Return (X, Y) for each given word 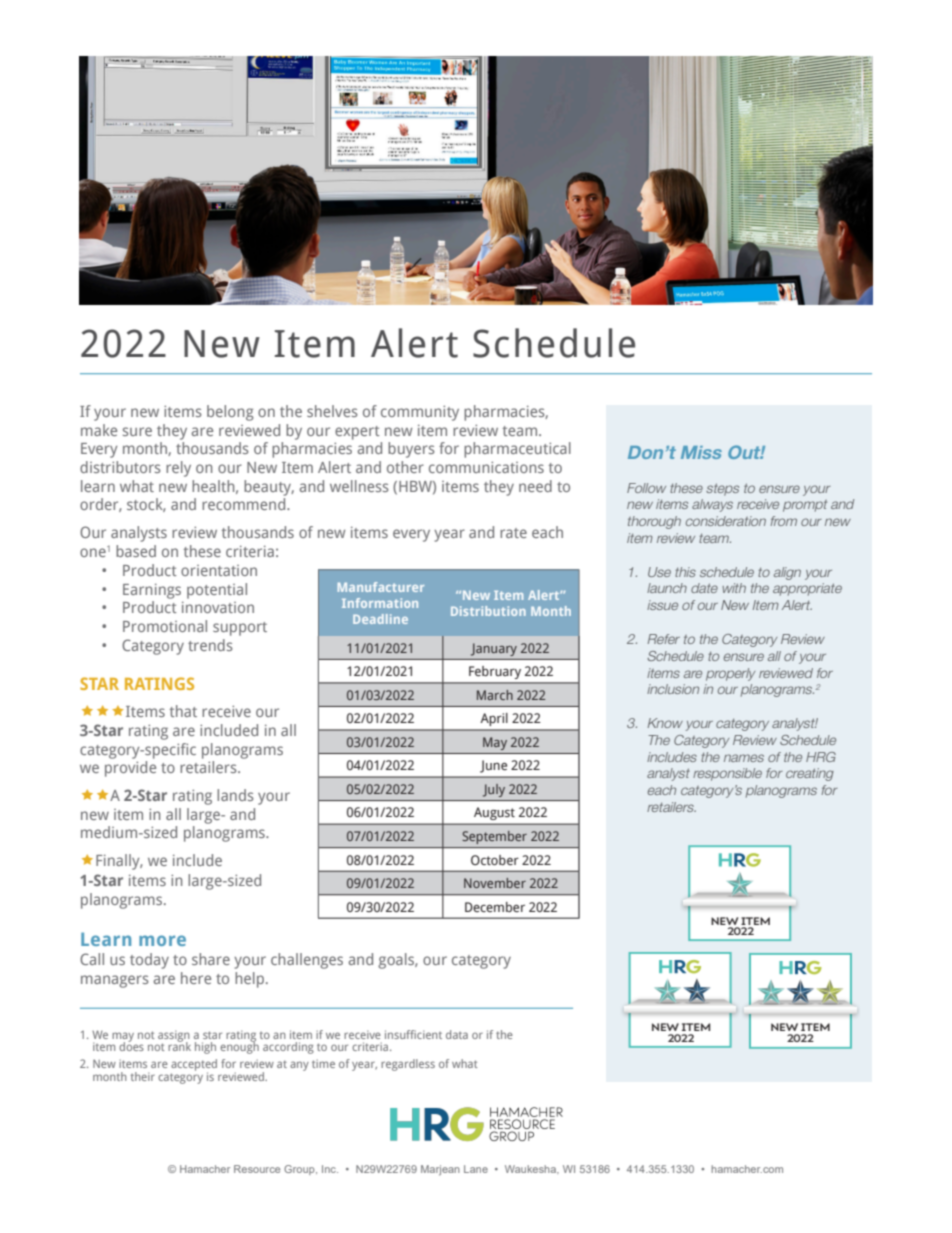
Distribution (488, 611)
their (143, 1076)
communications (486, 467)
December (495, 907)
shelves (332, 411)
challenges (307, 961)
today (149, 961)
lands (235, 795)
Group (300, 1170)
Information (380, 603)
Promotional (165, 626)
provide (130, 769)
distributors (120, 467)
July (494, 790)
